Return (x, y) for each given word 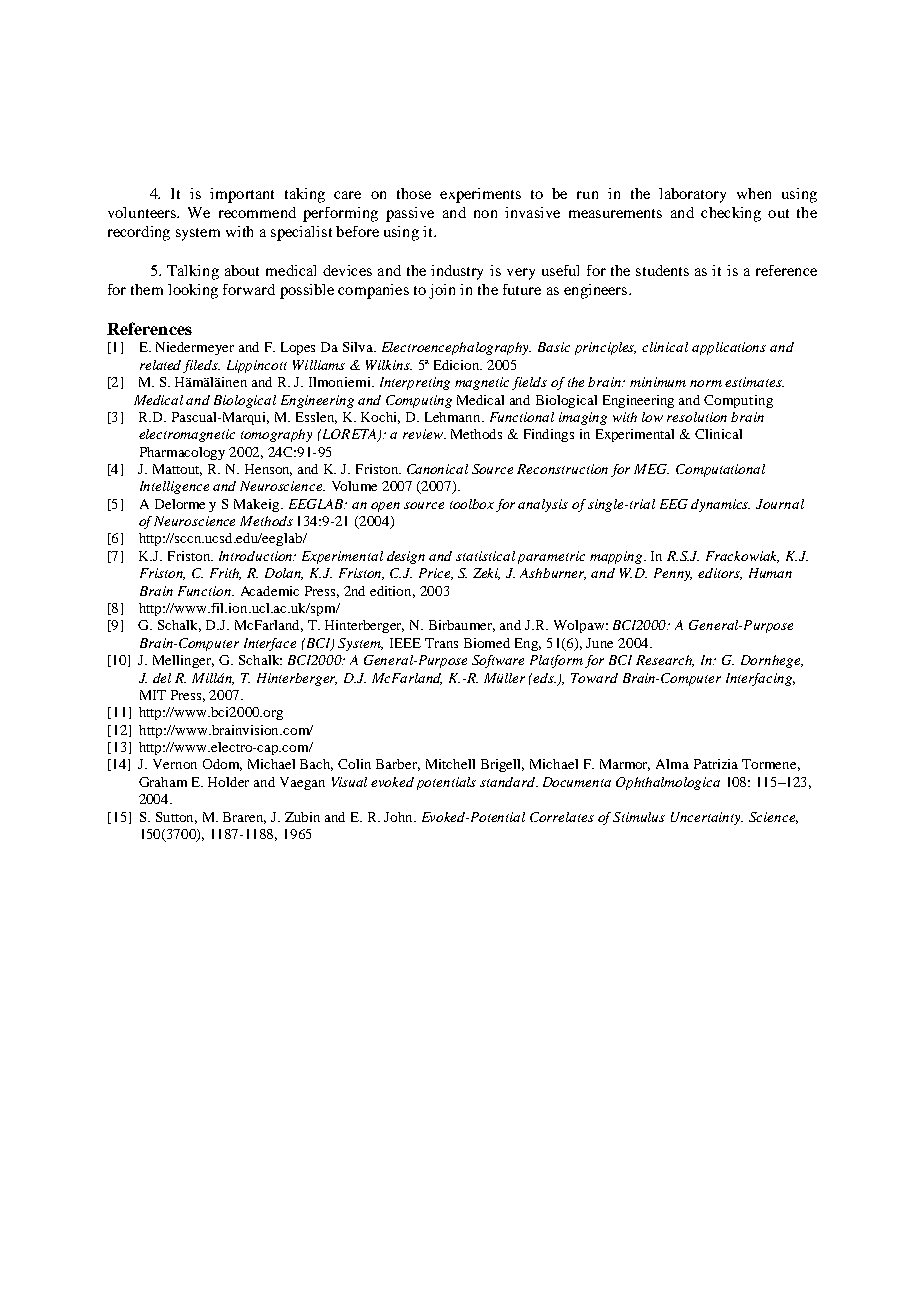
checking (731, 214)
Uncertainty (707, 818)
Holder (228, 782)
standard (509, 782)
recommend (257, 212)
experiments (480, 195)
